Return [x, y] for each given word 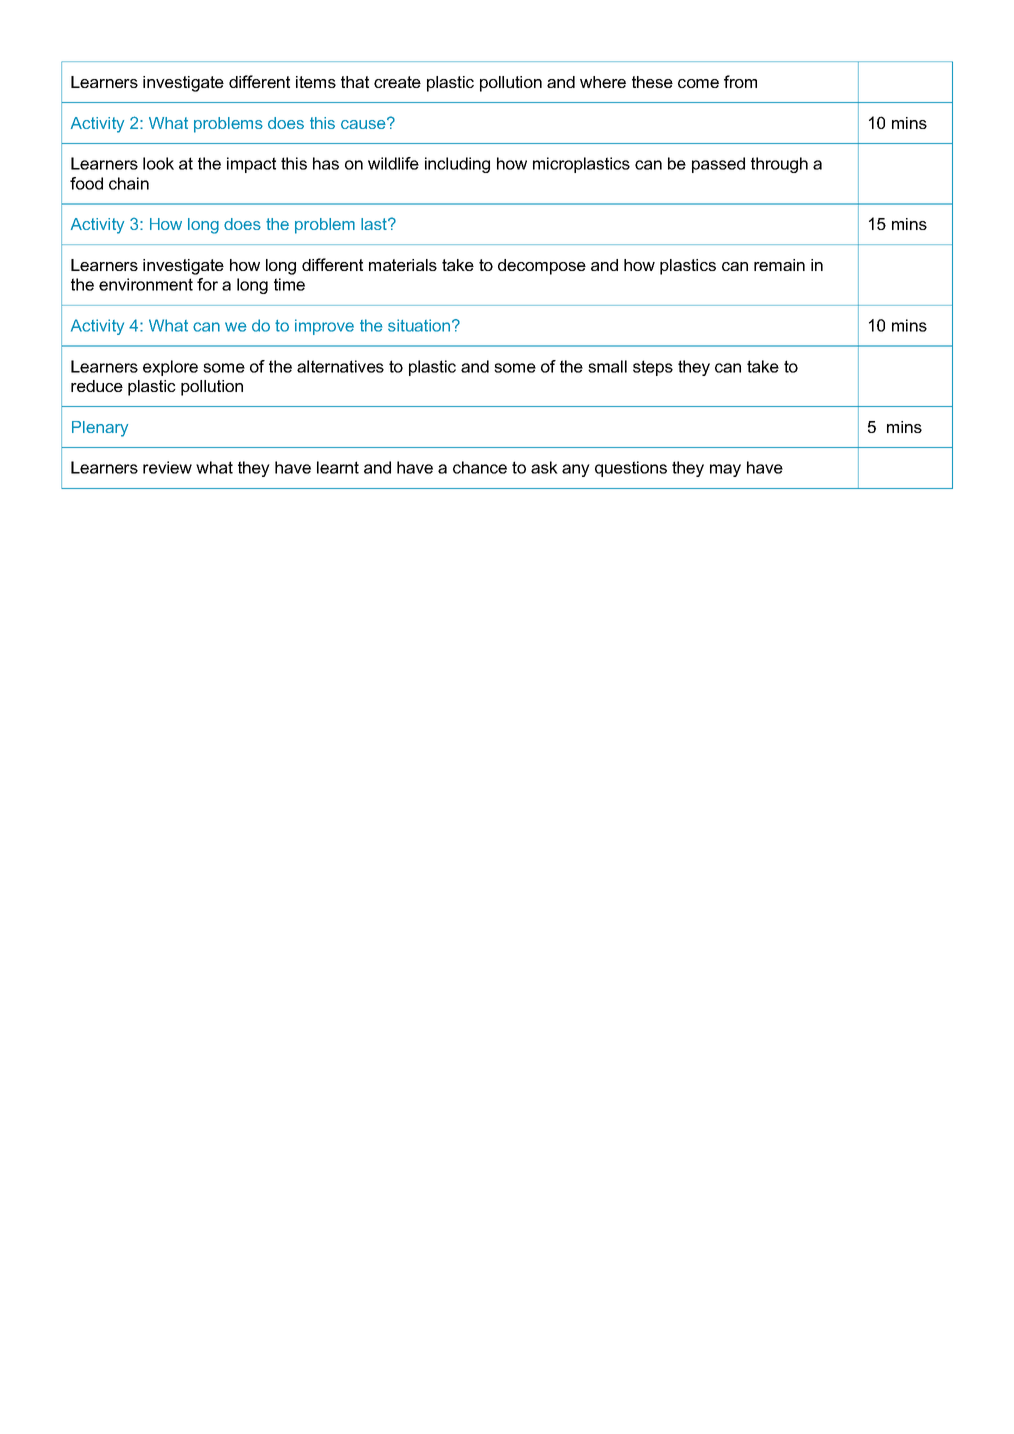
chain [129, 183]
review [167, 467]
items [316, 82]
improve [324, 327]
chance [480, 467]
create [397, 82]
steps [653, 368]
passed [718, 165]
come [698, 83]
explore [170, 368]
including [457, 165]
